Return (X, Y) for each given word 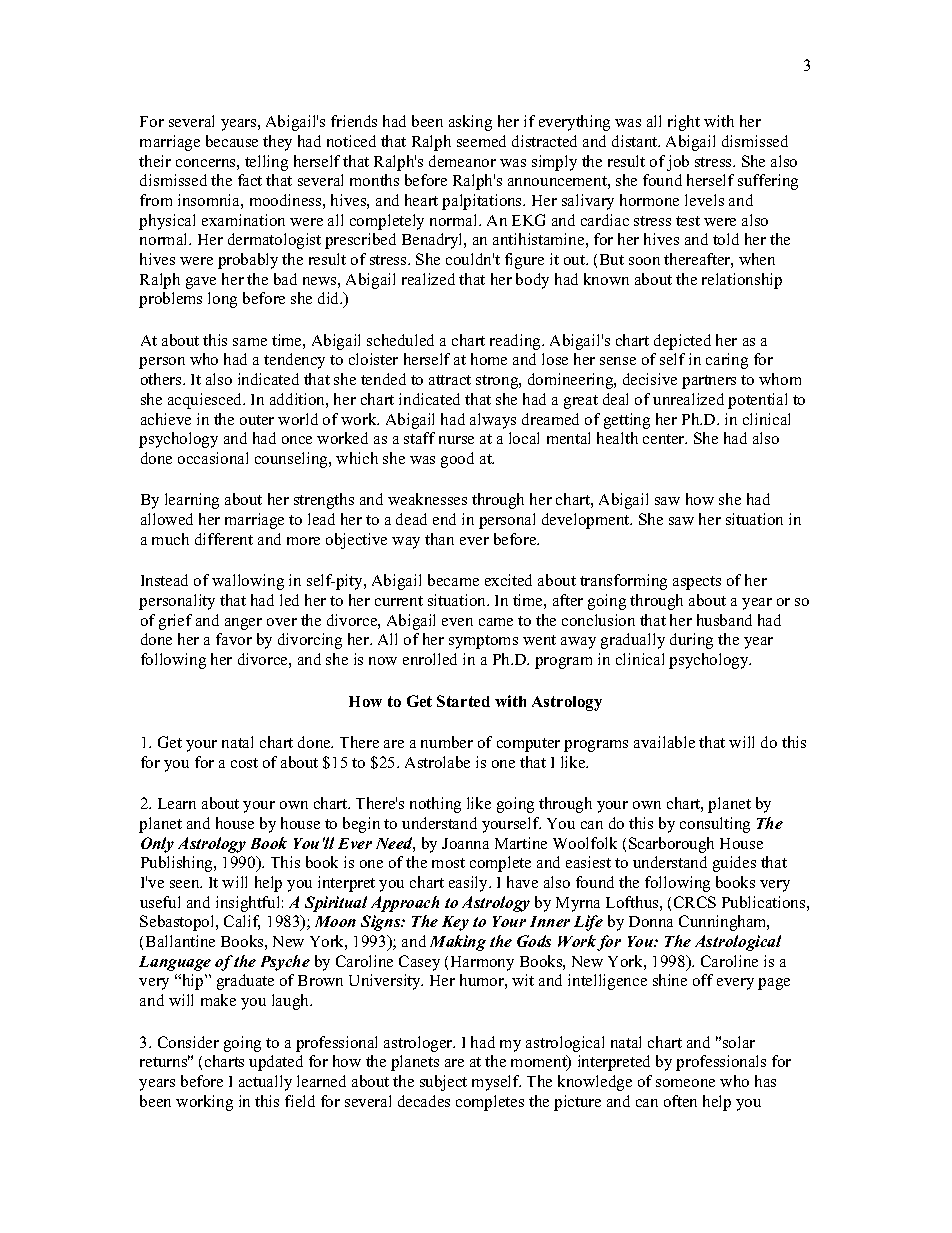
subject (443, 1083)
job (678, 163)
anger (243, 624)
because (232, 141)
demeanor (462, 161)
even (457, 622)
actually (265, 1083)
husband (724, 620)
